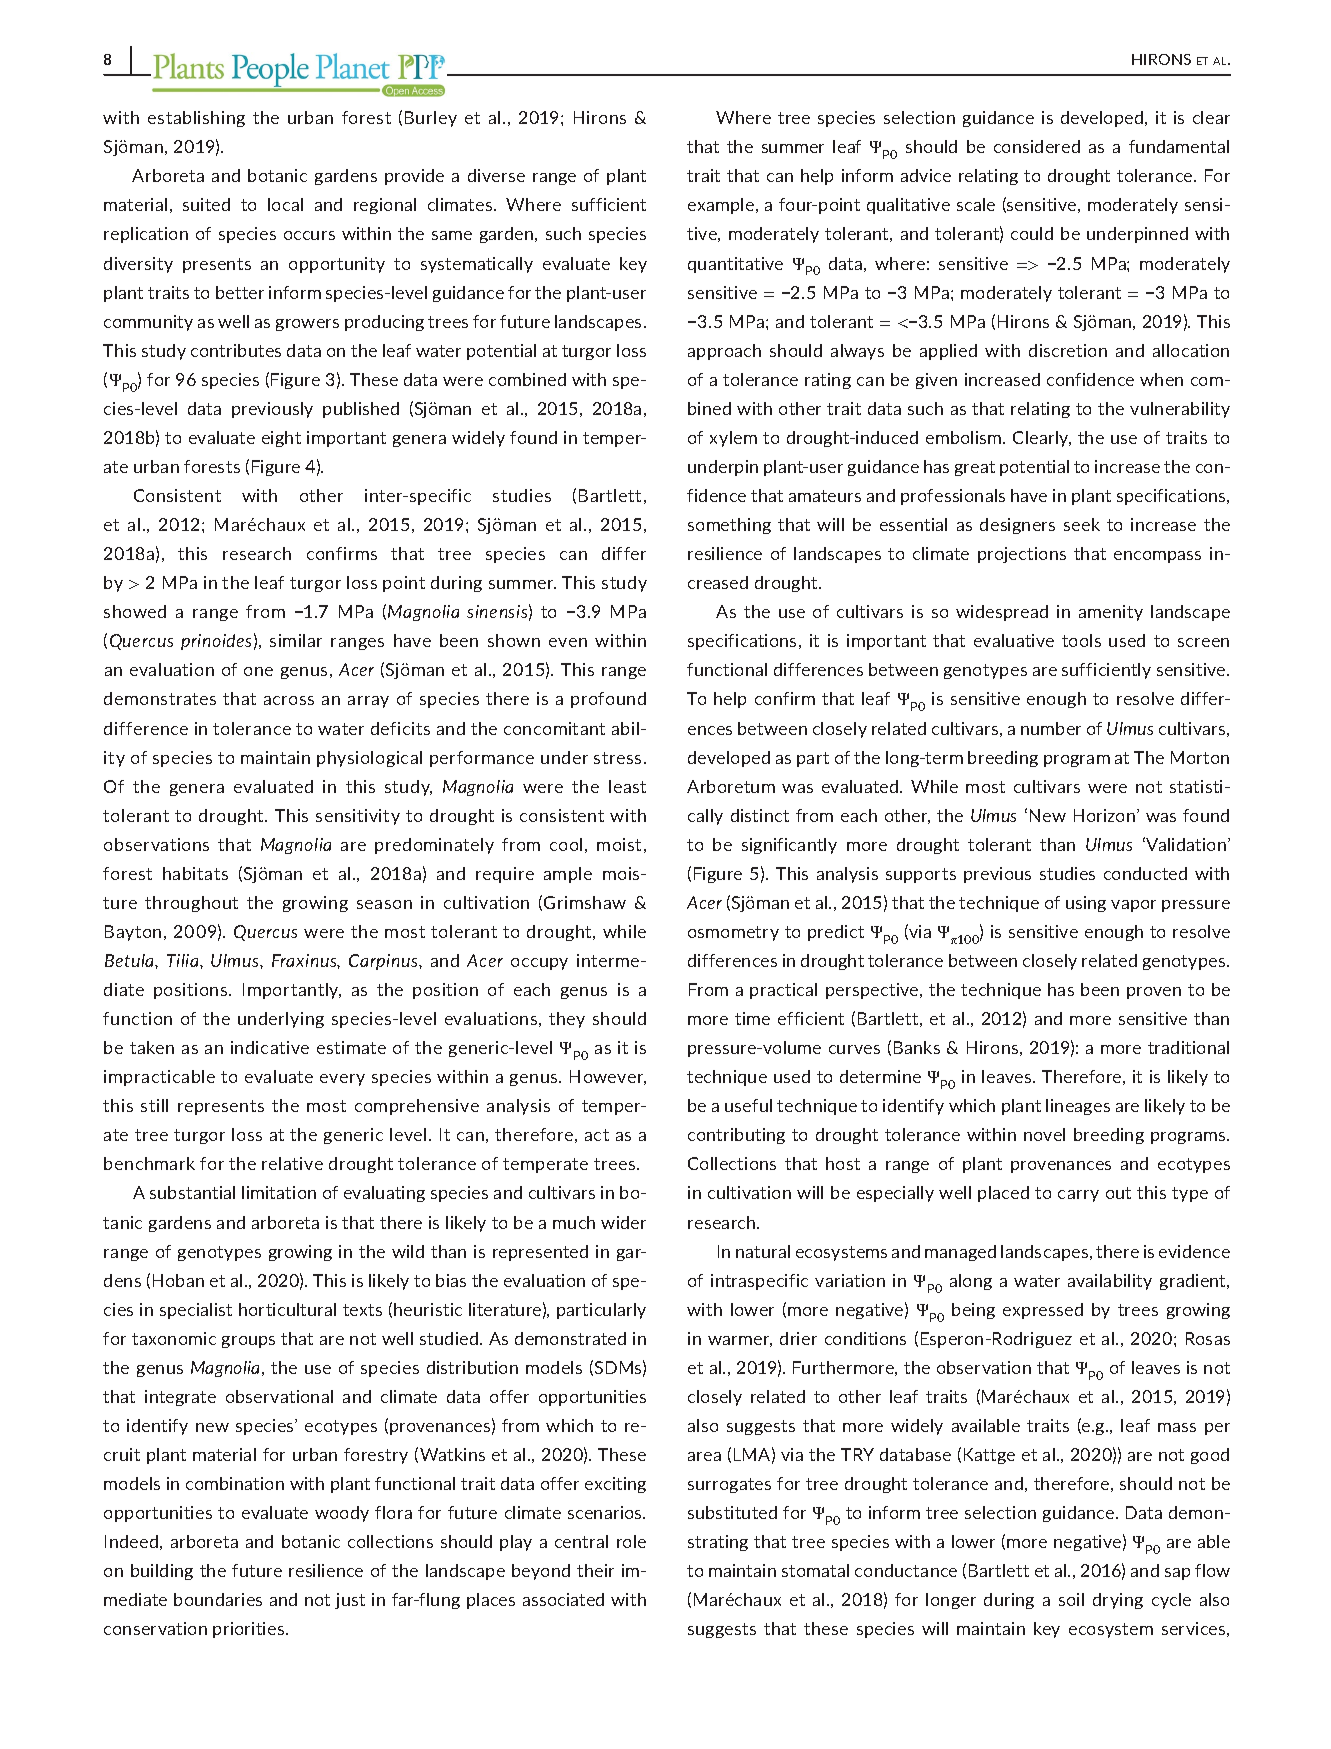 The height and width of the page is (1749, 1331). I want to click on diverse, so click(496, 175).
